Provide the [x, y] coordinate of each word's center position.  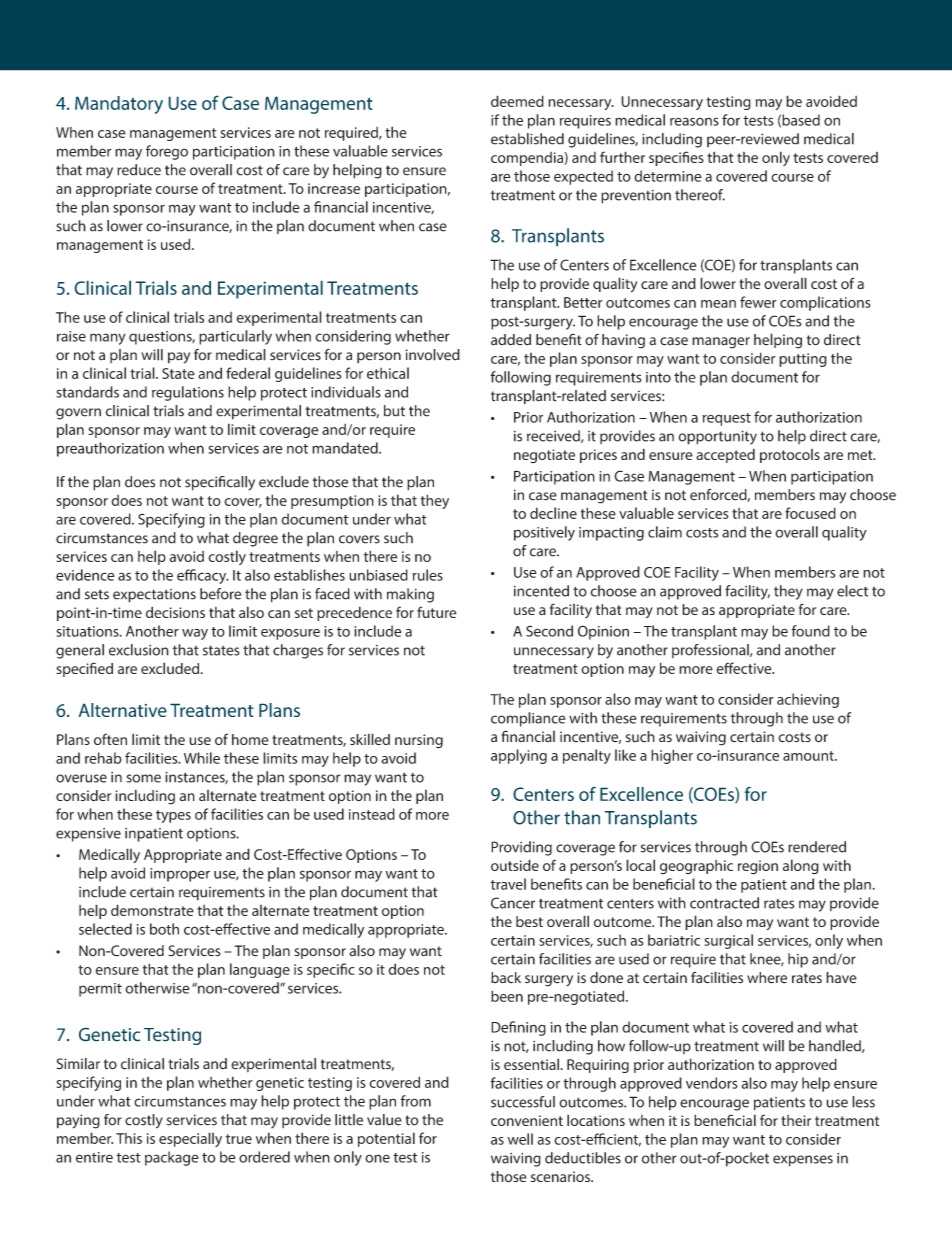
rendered [817, 847]
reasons [694, 121]
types [173, 816]
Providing [521, 848]
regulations [188, 393]
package [172, 1158]
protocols [790, 456]
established [527, 139]
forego [167, 152]
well [520, 1139]
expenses [803, 1161]
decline [553, 513]
